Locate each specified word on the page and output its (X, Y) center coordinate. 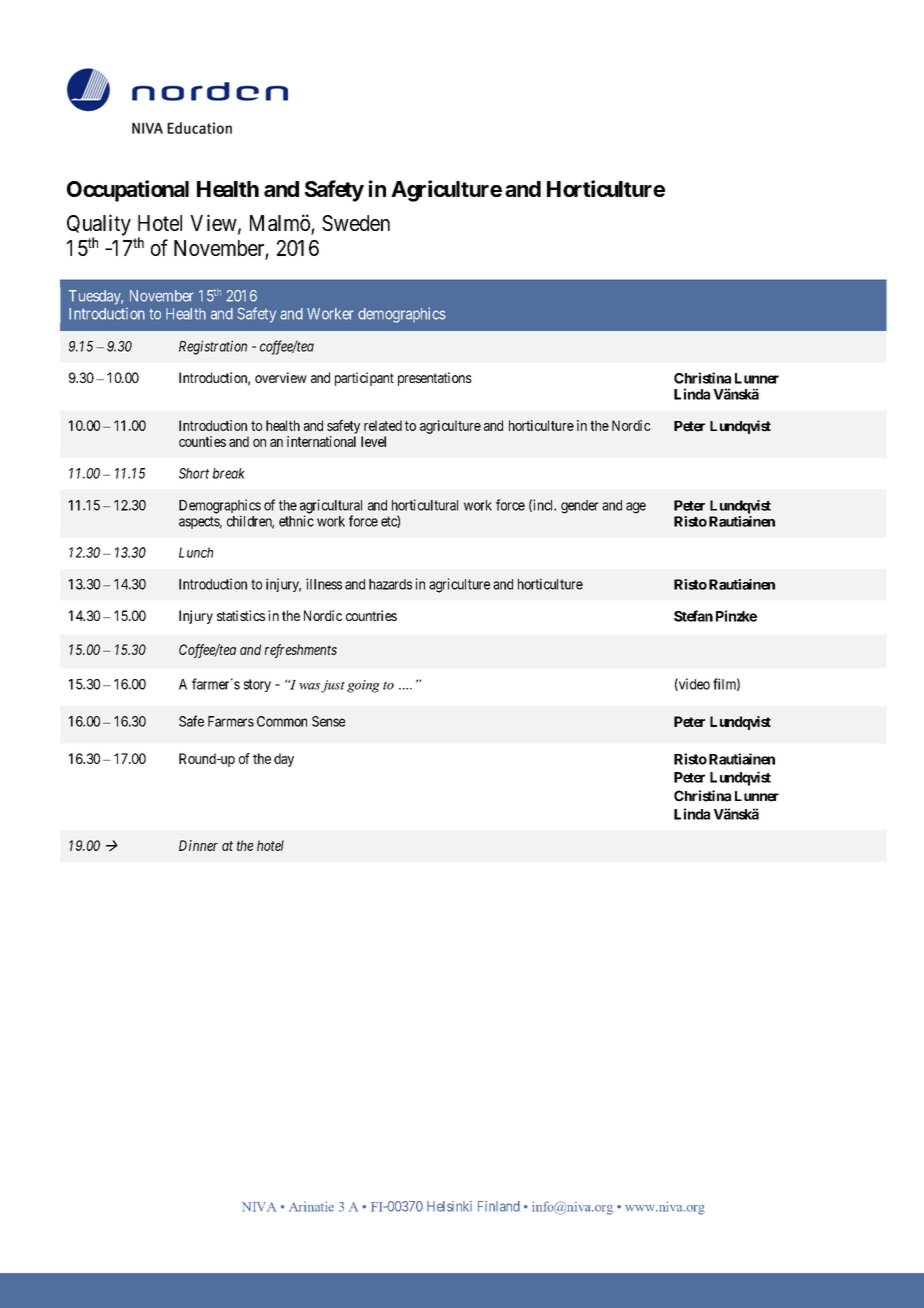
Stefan (693, 616)
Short (194, 473)
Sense (328, 721)
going (363, 686)
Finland (499, 1206)
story (257, 685)
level (373, 441)
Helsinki (449, 1206)
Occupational (128, 191)
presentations (435, 379)
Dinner (198, 845)
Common (282, 721)
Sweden (356, 223)
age (636, 508)
